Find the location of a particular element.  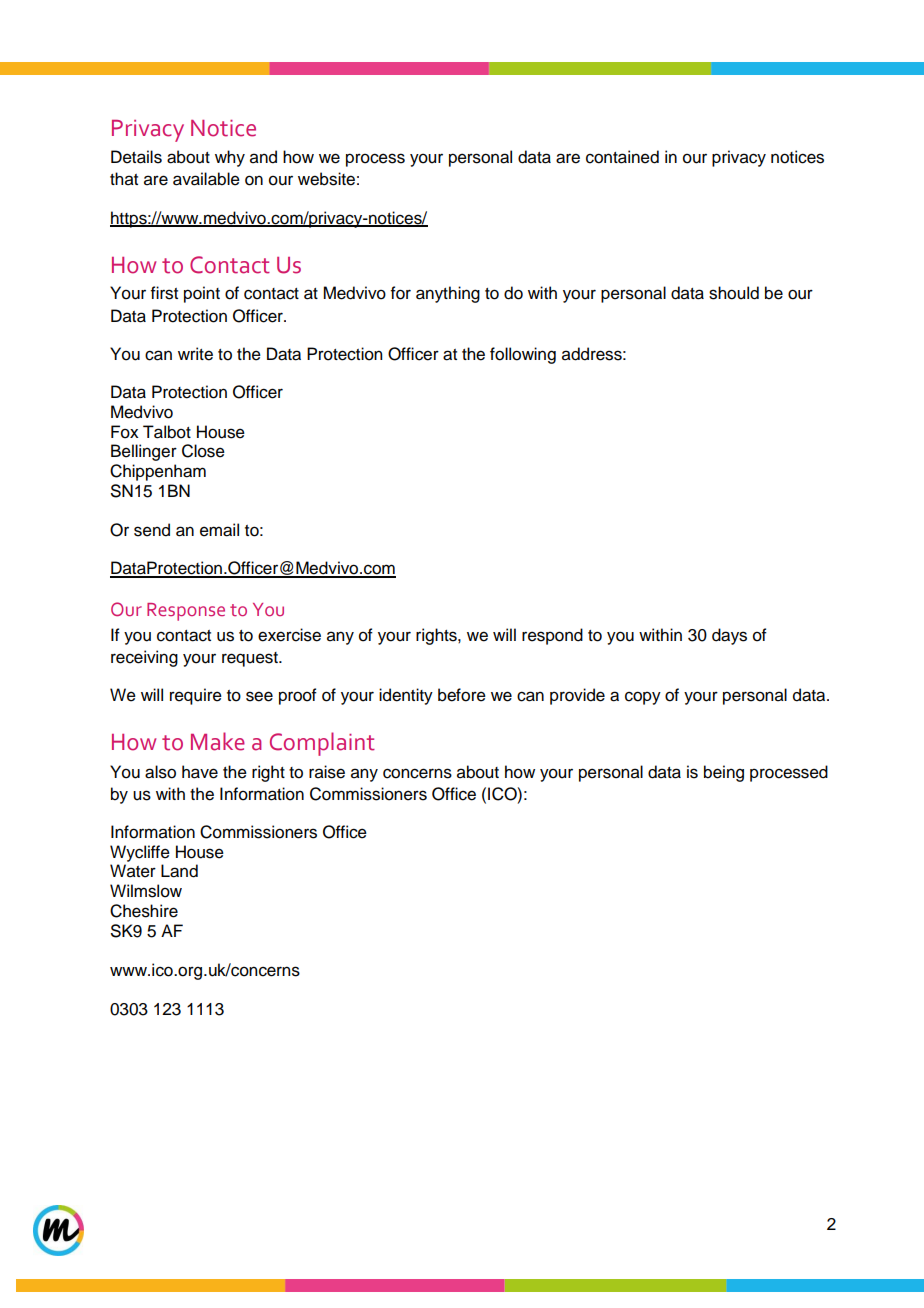

contained is located at coordinates (622, 157).
